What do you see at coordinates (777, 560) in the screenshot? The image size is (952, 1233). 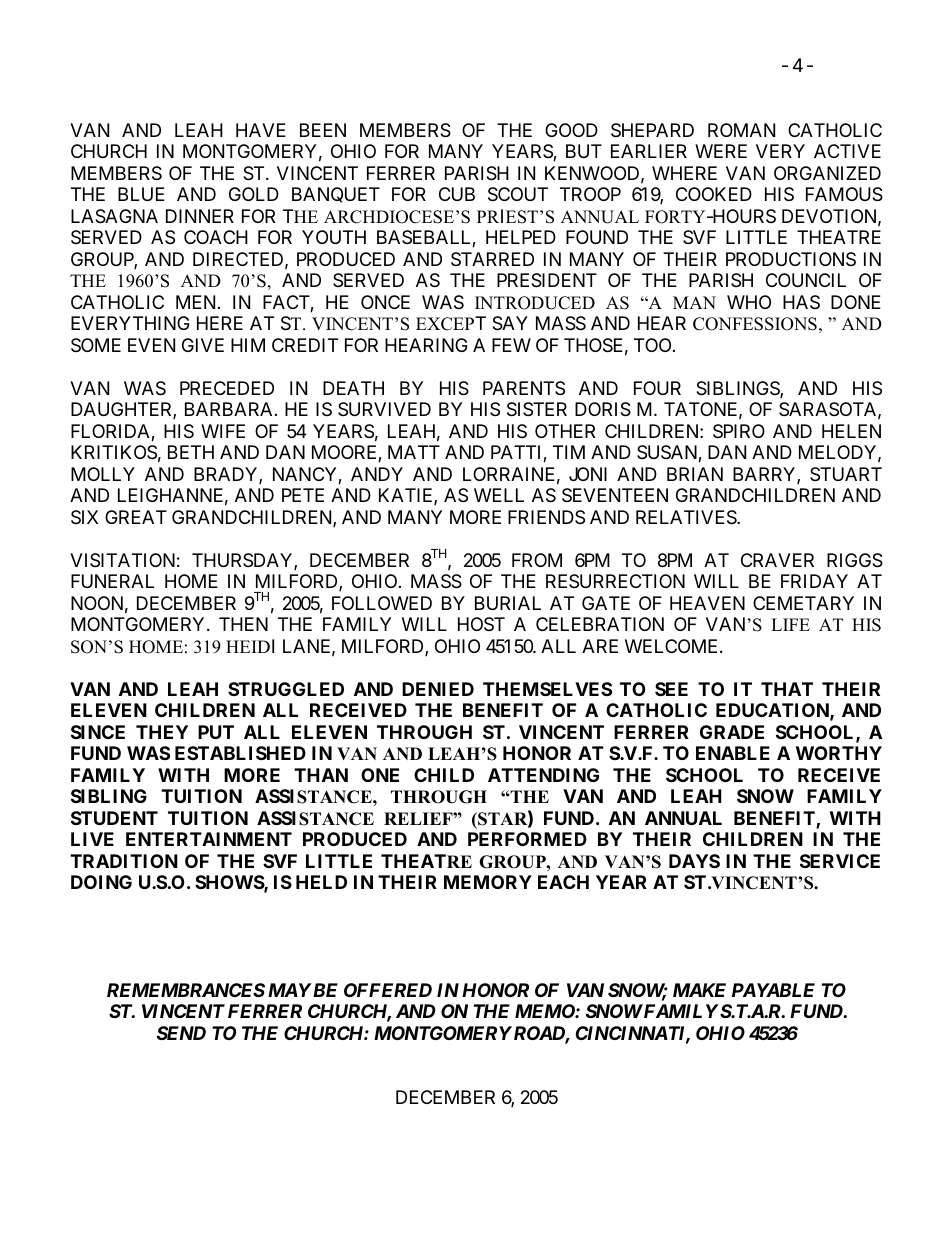 I see `CRAVER` at bounding box center [777, 560].
